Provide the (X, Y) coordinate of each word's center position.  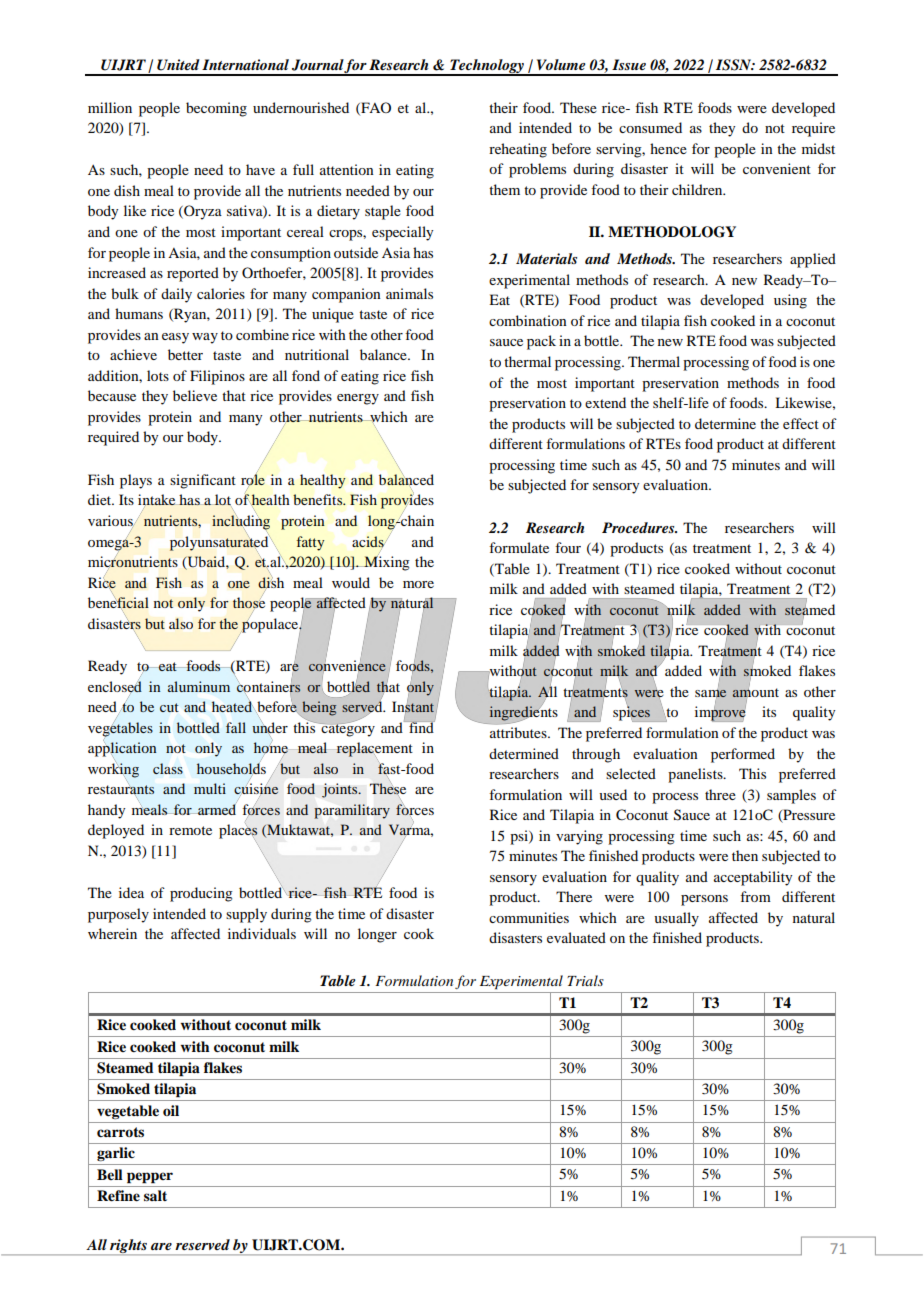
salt (155, 1195)
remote (190, 830)
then (745, 855)
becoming (216, 109)
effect (801, 423)
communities (529, 917)
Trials (585, 980)
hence (668, 148)
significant (203, 481)
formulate (519, 547)
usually (676, 919)
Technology (487, 67)
